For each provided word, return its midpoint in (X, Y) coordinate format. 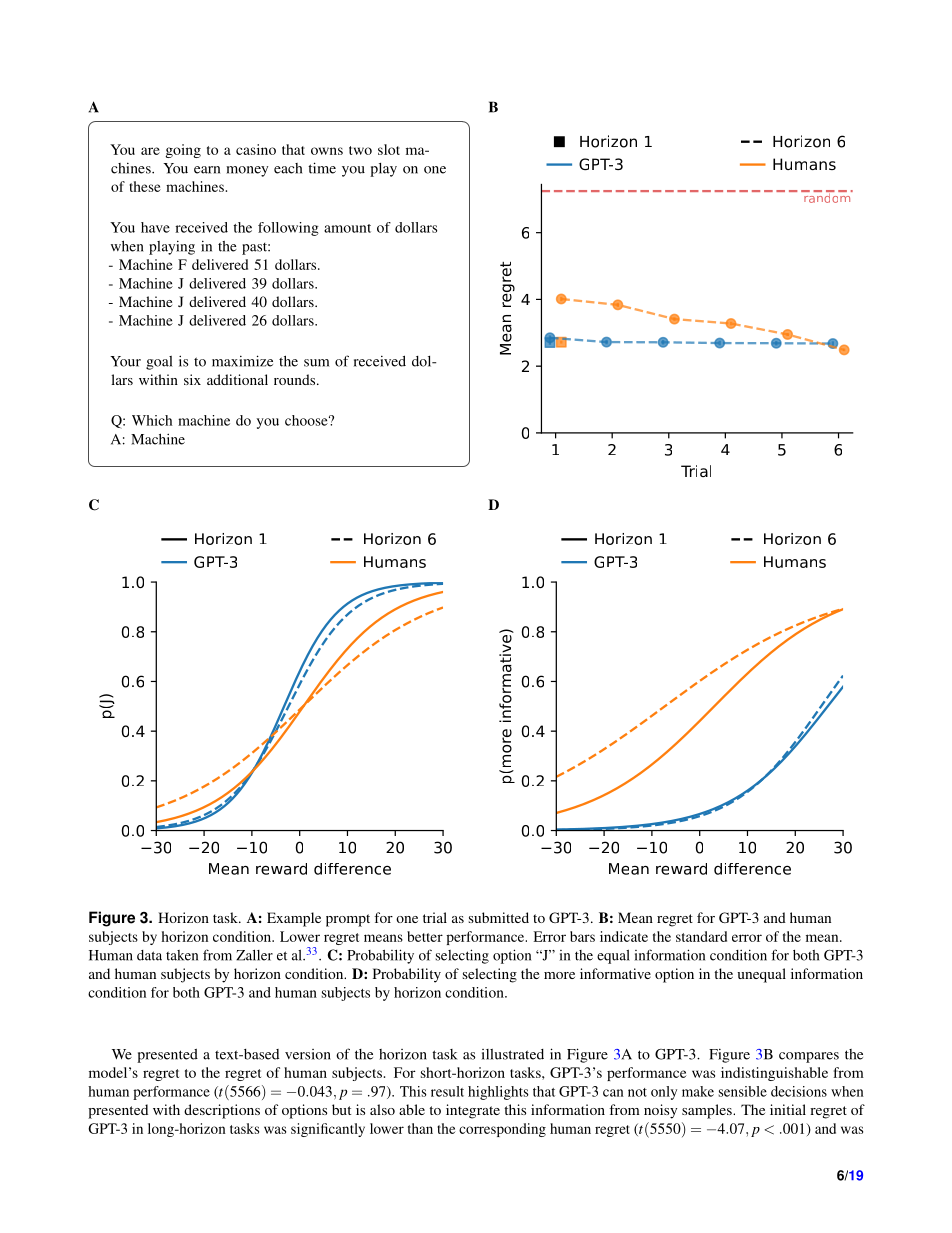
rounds (296, 379)
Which (152, 420)
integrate (473, 1111)
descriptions (222, 1111)
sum (316, 363)
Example (294, 919)
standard (701, 936)
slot (389, 149)
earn (207, 170)
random (827, 197)
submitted (499, 917)
